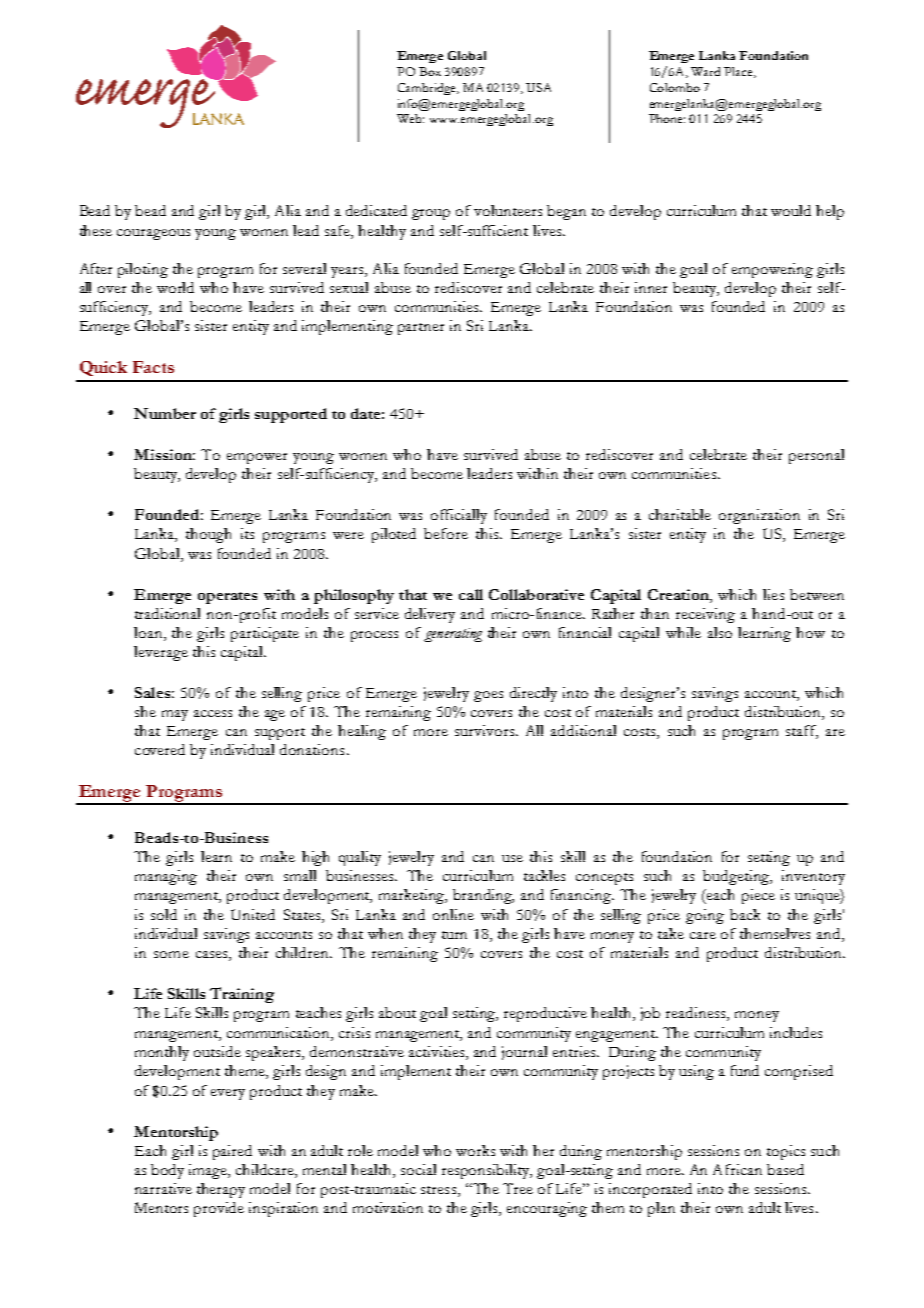  I want to click on personal, so click(816, 456).
